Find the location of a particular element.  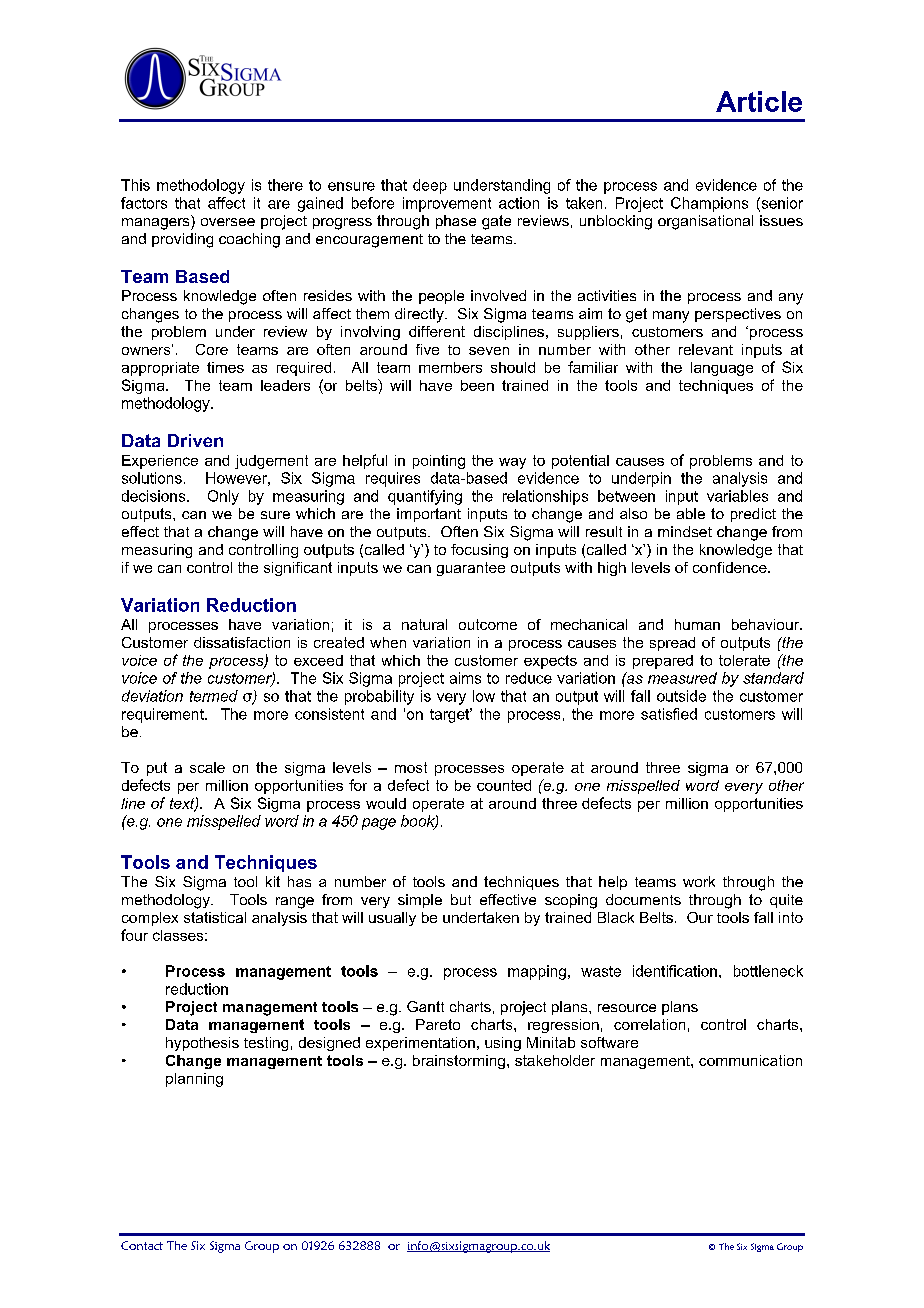

Contact is located at coordinates (142, 1245).
